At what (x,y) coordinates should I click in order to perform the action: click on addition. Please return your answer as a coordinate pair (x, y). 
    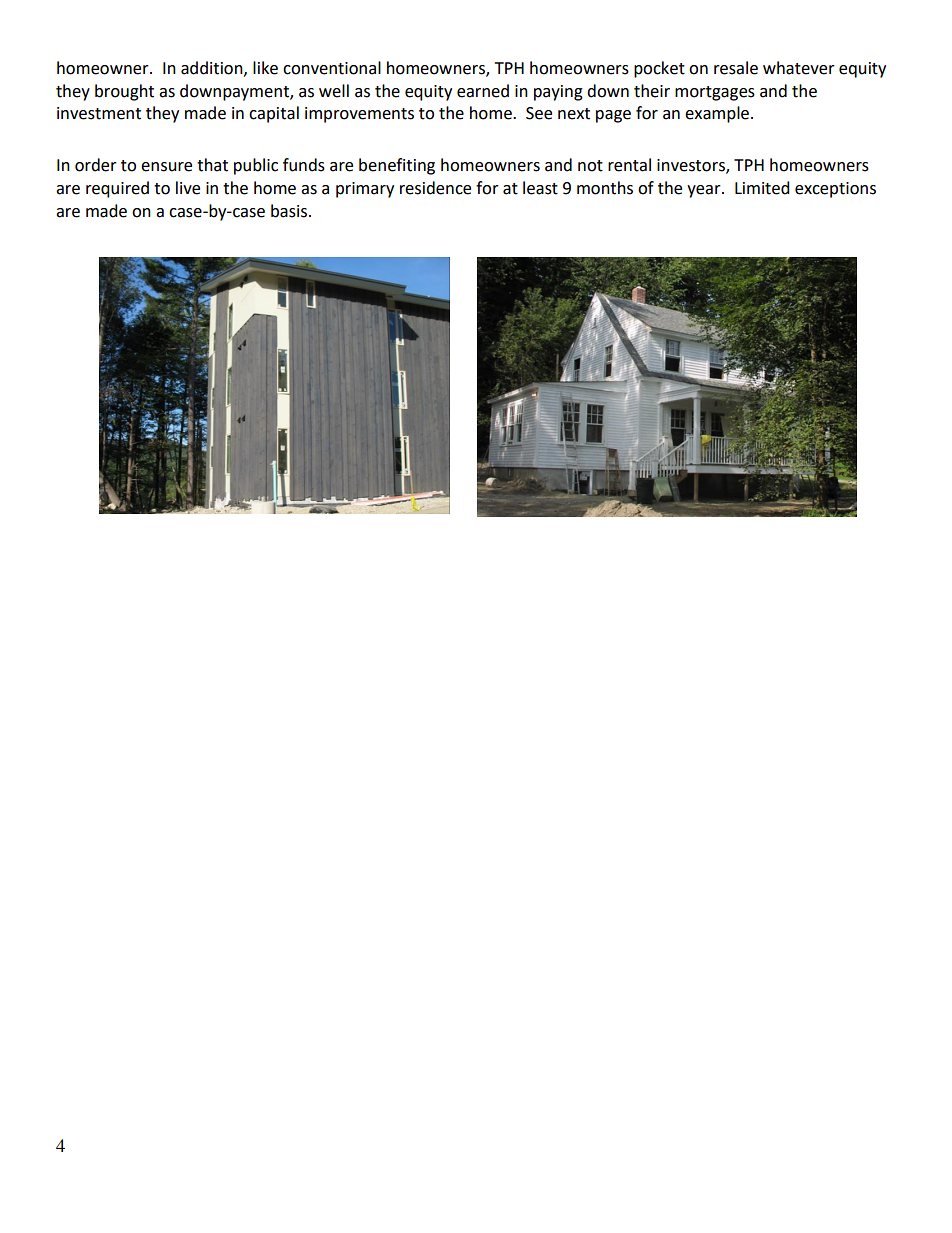
    Looking at the image, I should click on (213, 68).
